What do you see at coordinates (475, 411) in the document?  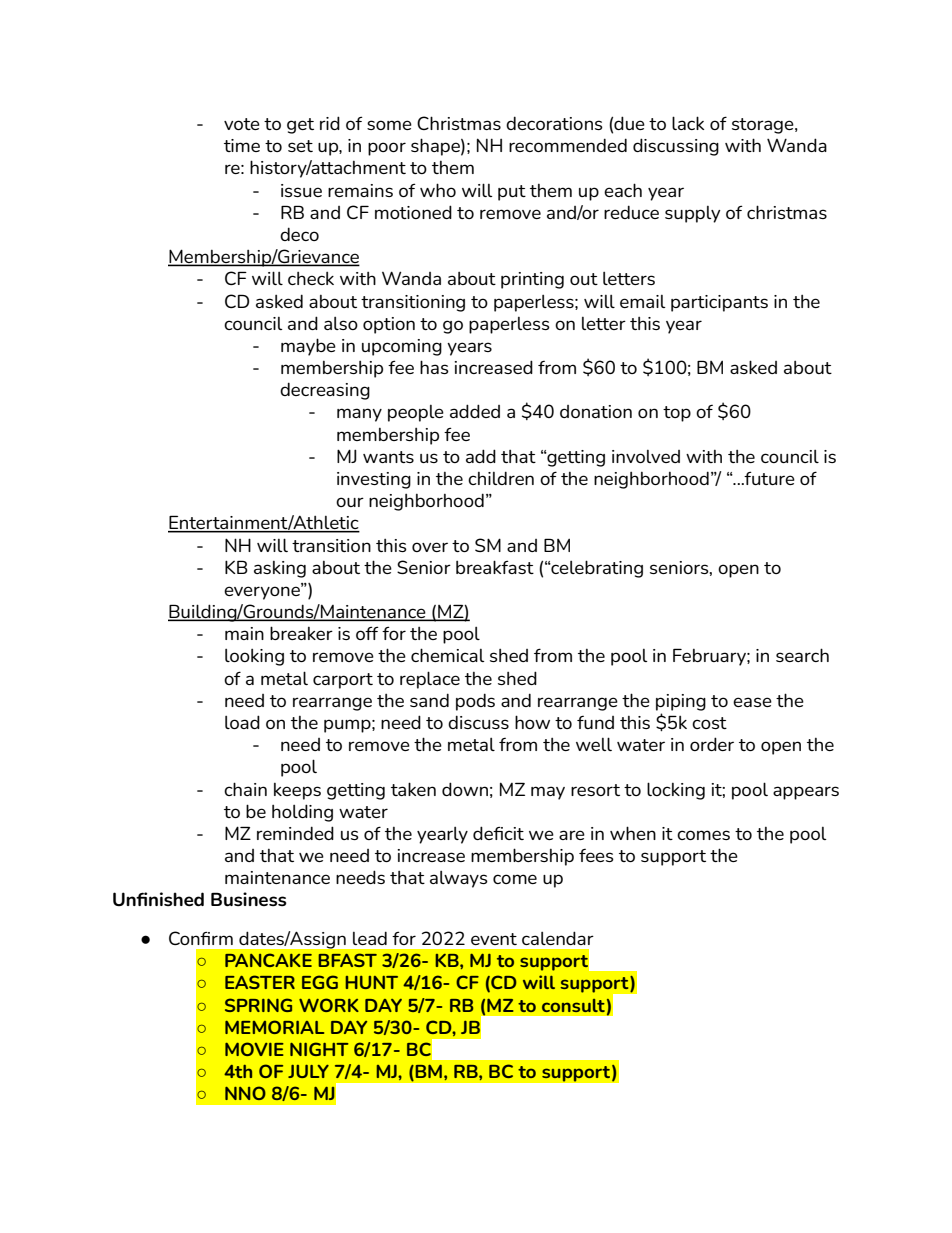 I see `added` at bounding box center [475, 411].
